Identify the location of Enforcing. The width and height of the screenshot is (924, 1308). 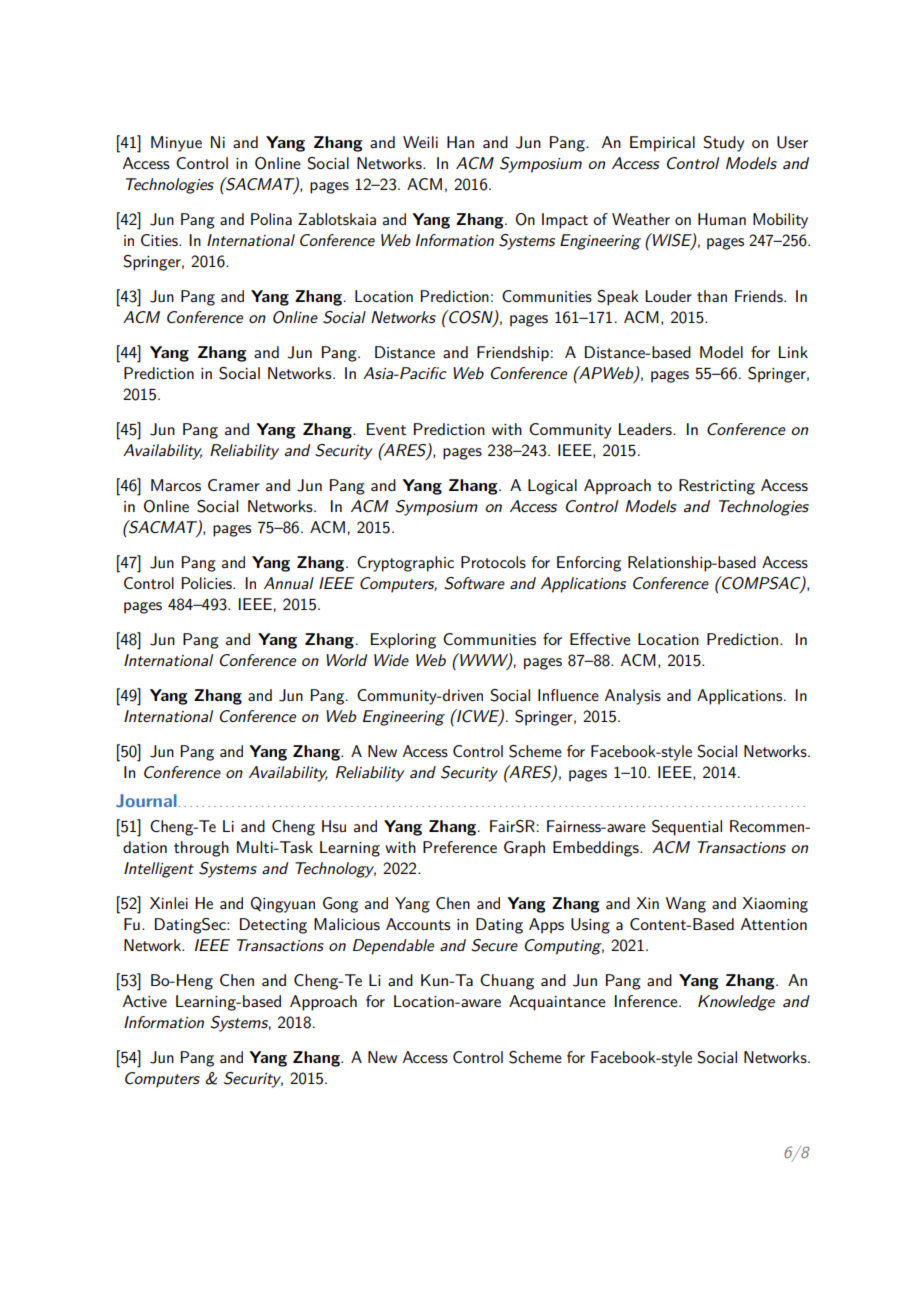
(589, 564).
